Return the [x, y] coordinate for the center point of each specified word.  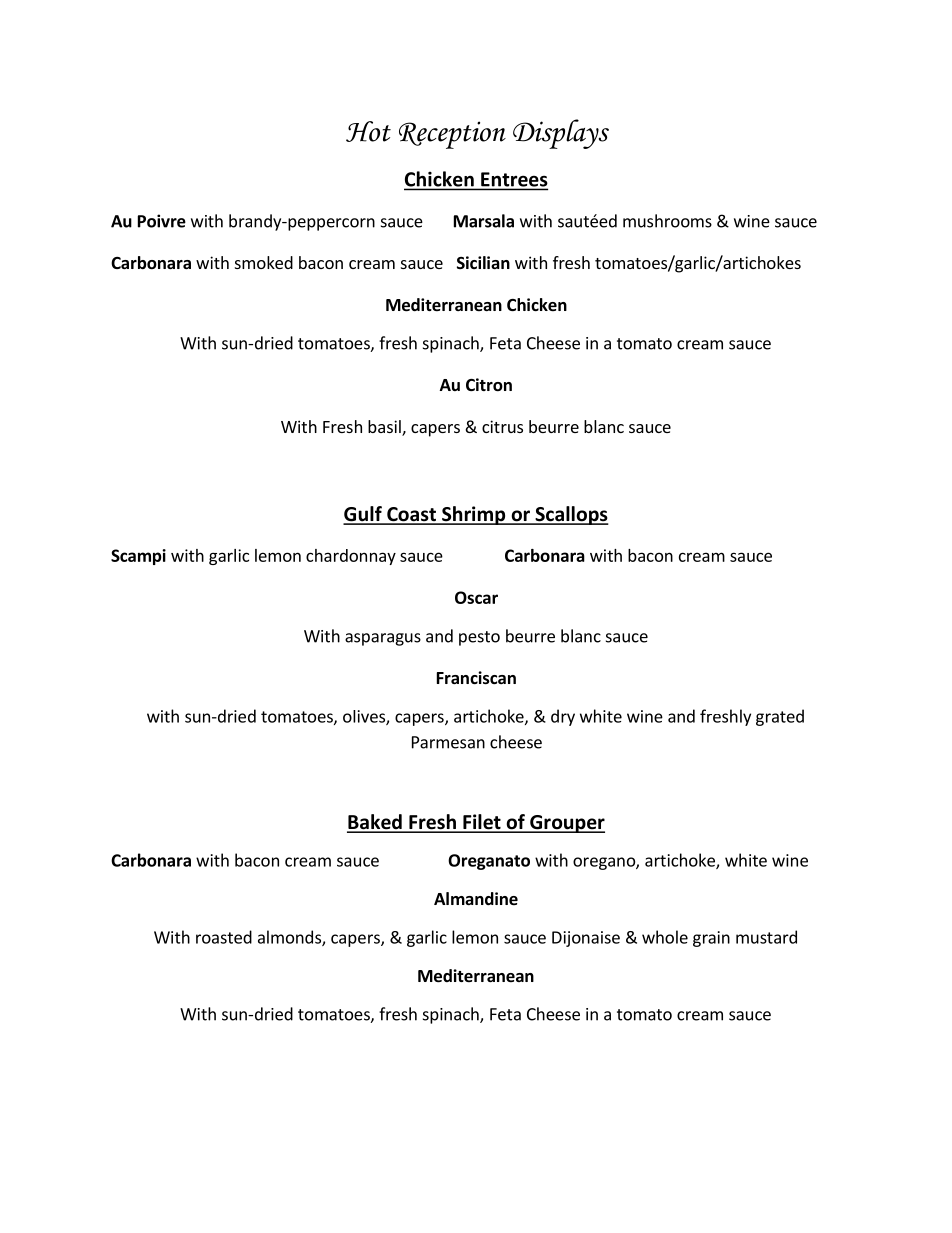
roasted [224, 937]
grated [780, 717]
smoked [264, 262]
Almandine [476, 899]
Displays [561, 134]
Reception [452, 135]
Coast [411, 515]
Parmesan [448, 742]
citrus [502, 426]
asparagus [383, 639]
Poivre [162, 221]
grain [711, 939]
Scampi [138, 557]
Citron [489, 385]
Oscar [476, 597]
